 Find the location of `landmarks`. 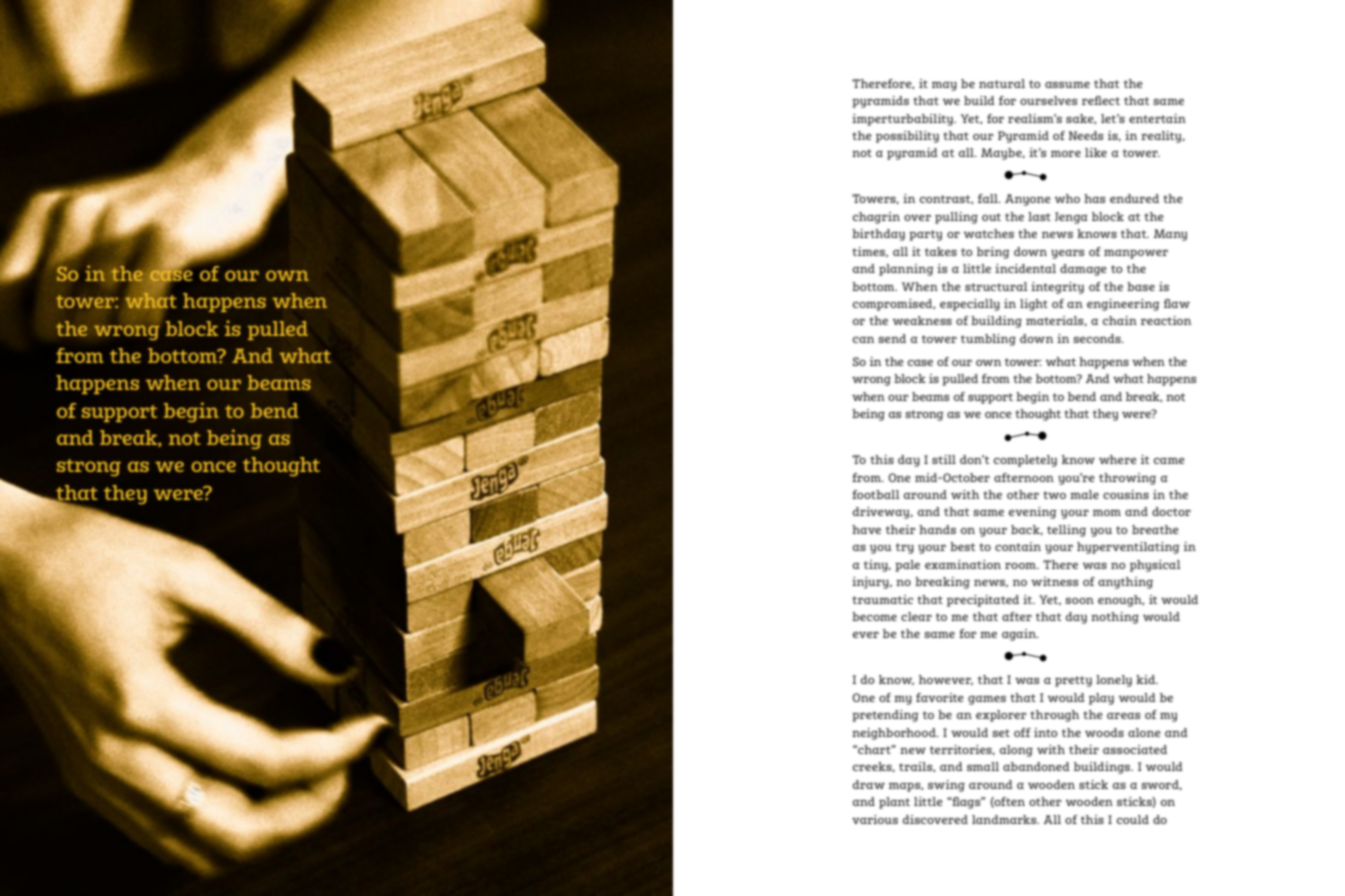

landmarks is located at coordinates (1005, 819).
